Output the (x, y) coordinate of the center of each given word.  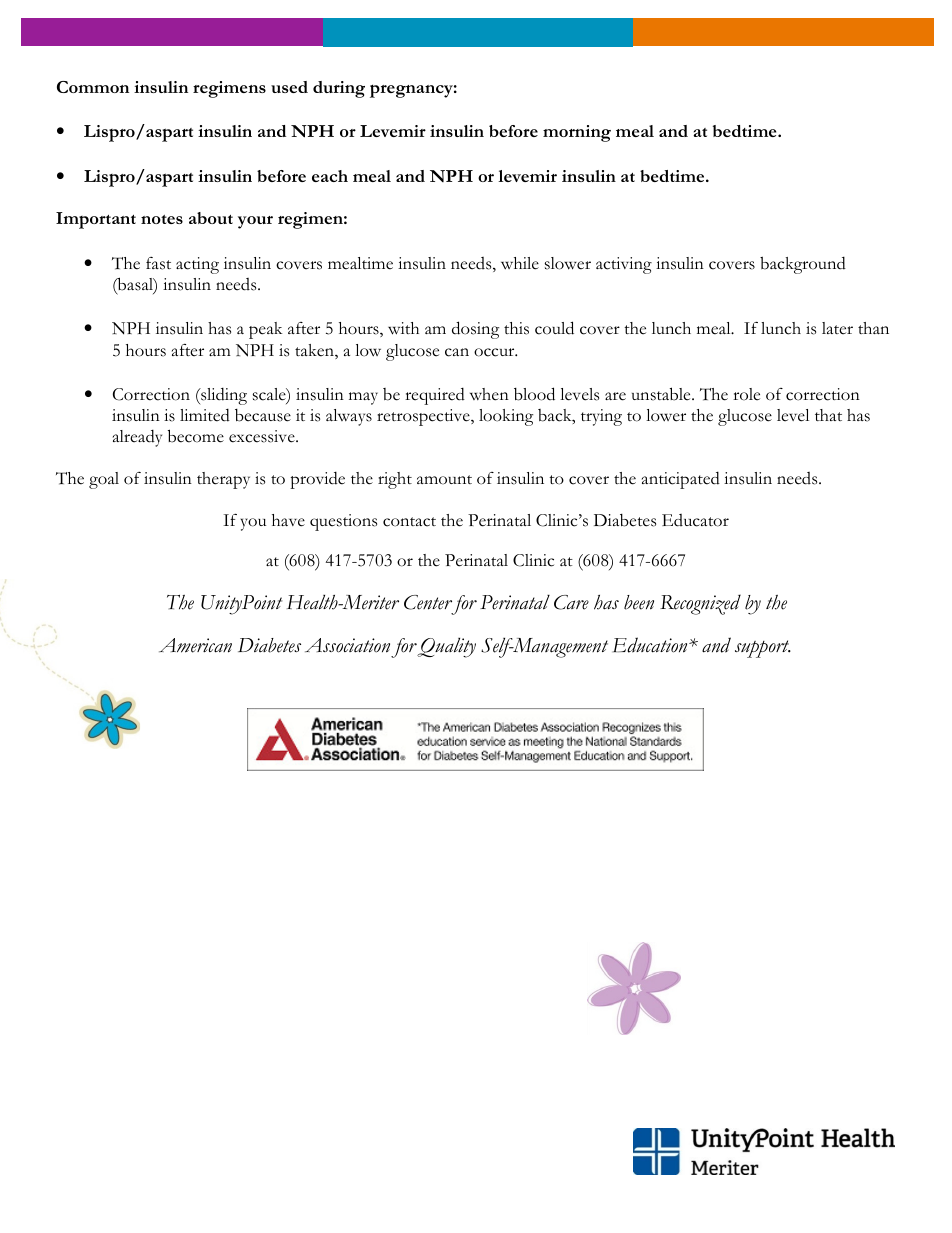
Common (93, 87)
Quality (446, 647)
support (763, 649)
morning (577, 133)
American (195, 645)
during (339, 89)
